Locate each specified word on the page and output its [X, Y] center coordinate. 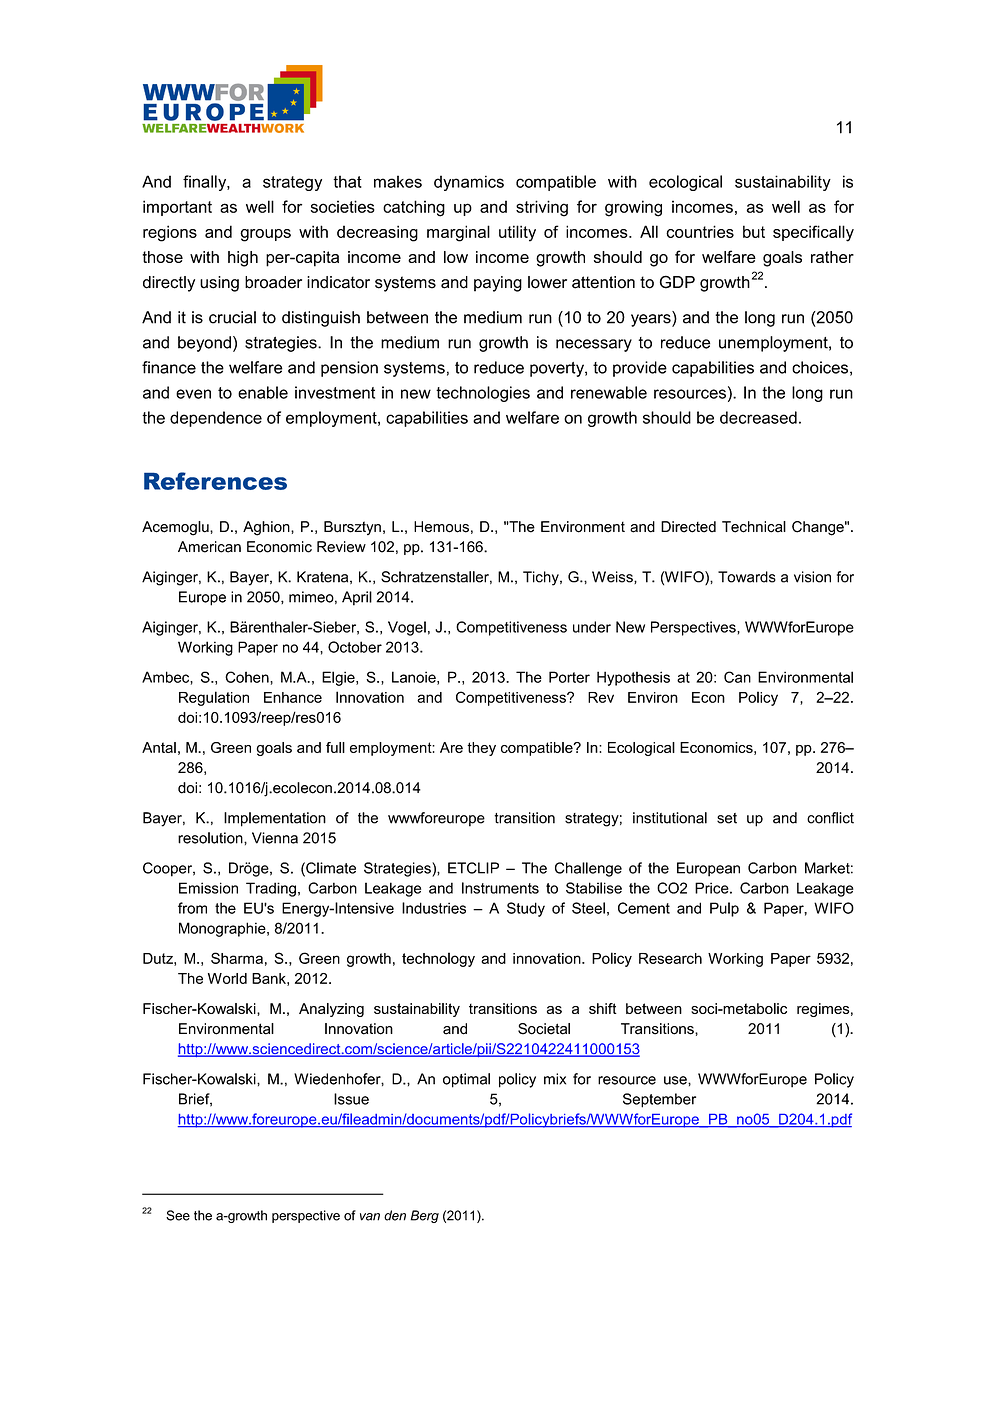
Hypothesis [633, 678]
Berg [425, 1216]
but [754, 231]
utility [517, 233]
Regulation [214, 698]
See [178, 1215]
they [481, 749]
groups [265, 235]
